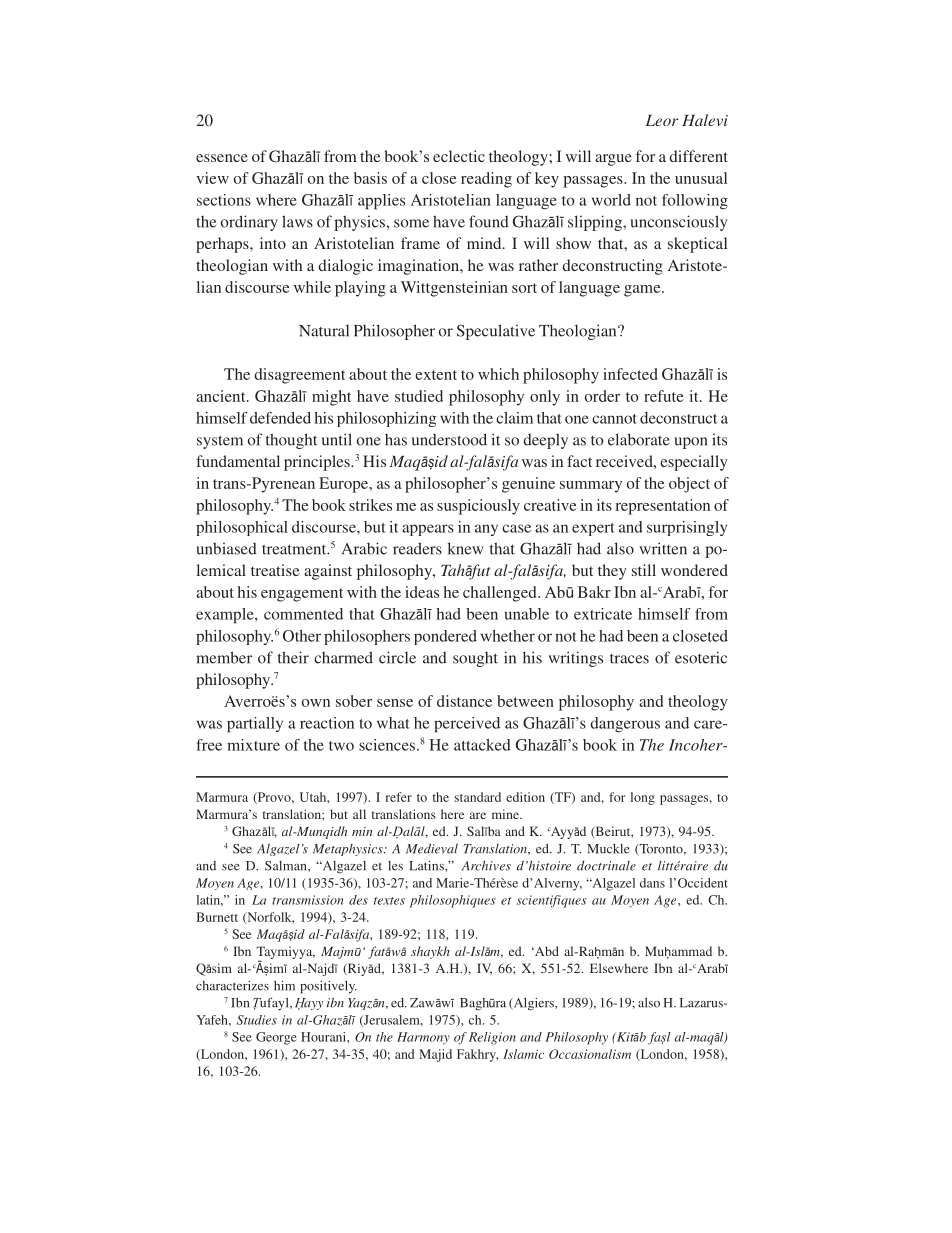 The image size is (952, 1233). I want to click on understood, so click(449, 439).
